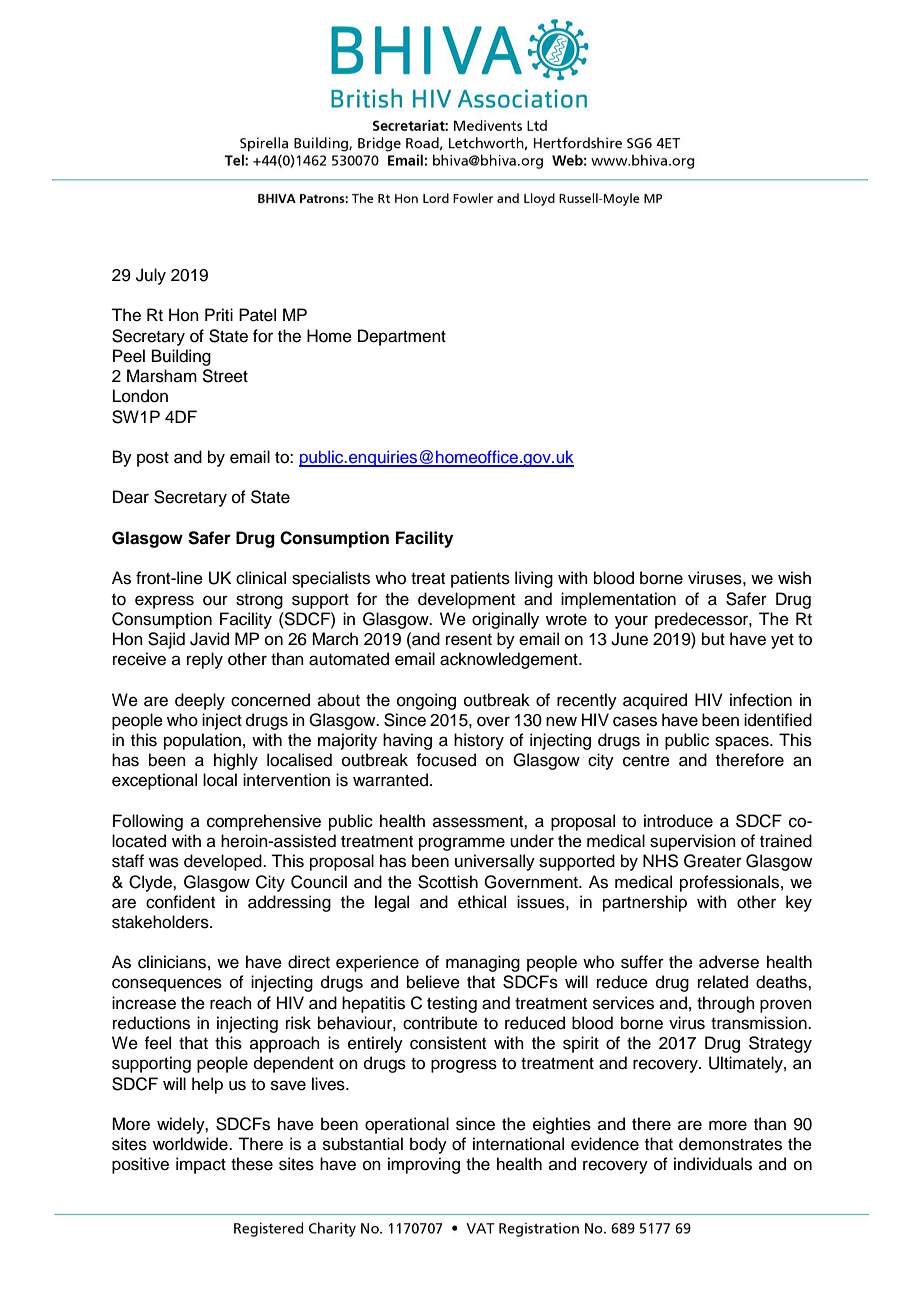 Image resolution: width=924 pixels, height=1309 pixels. What do you see at coordinates (480, 579) in the screenshot?
I see `patients` at bounding box center [480, 579].
